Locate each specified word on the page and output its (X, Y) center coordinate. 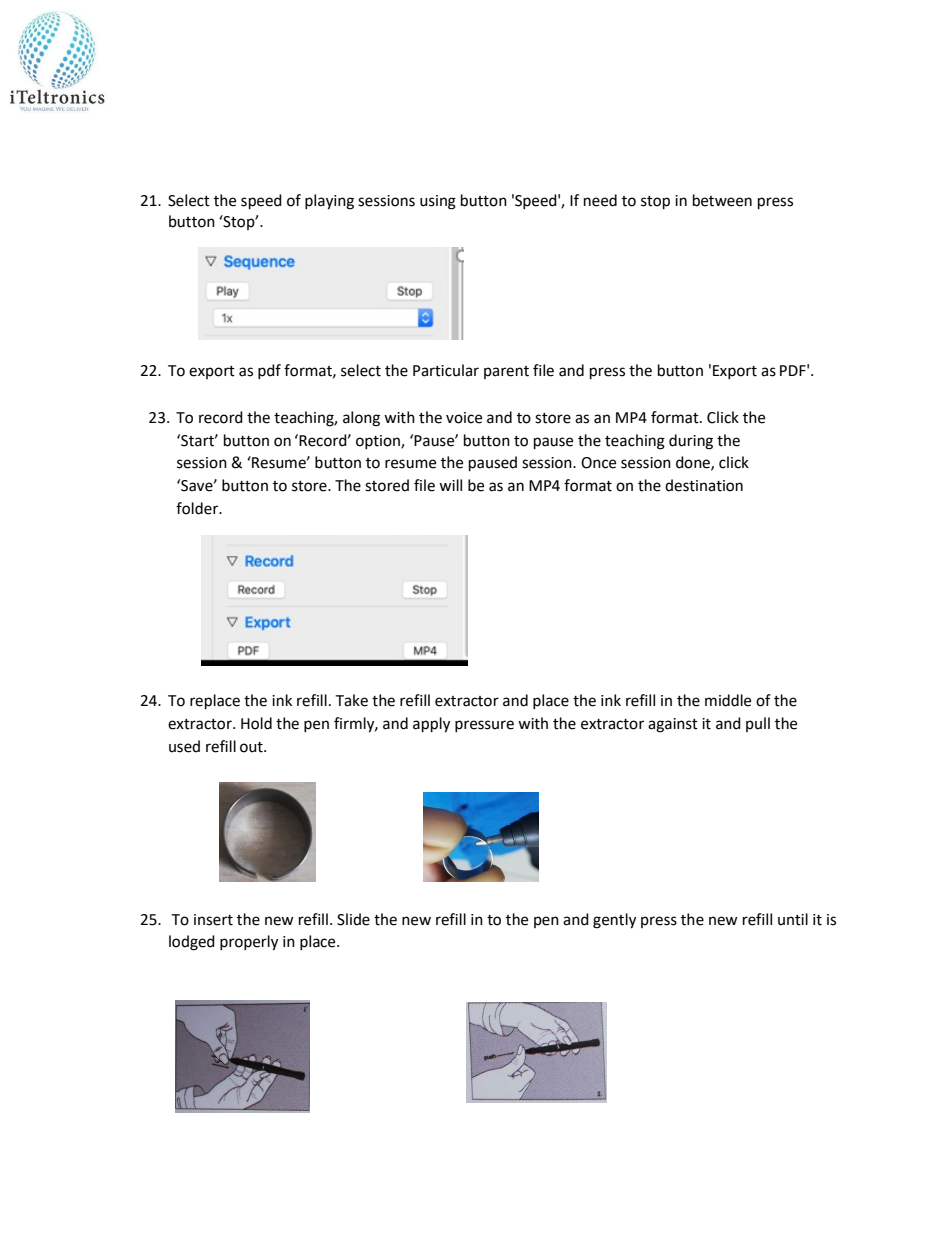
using (438, 202)
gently (614, 921)
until (793, 919)
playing (329, 202)
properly (249, 943)
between (722, 200)
